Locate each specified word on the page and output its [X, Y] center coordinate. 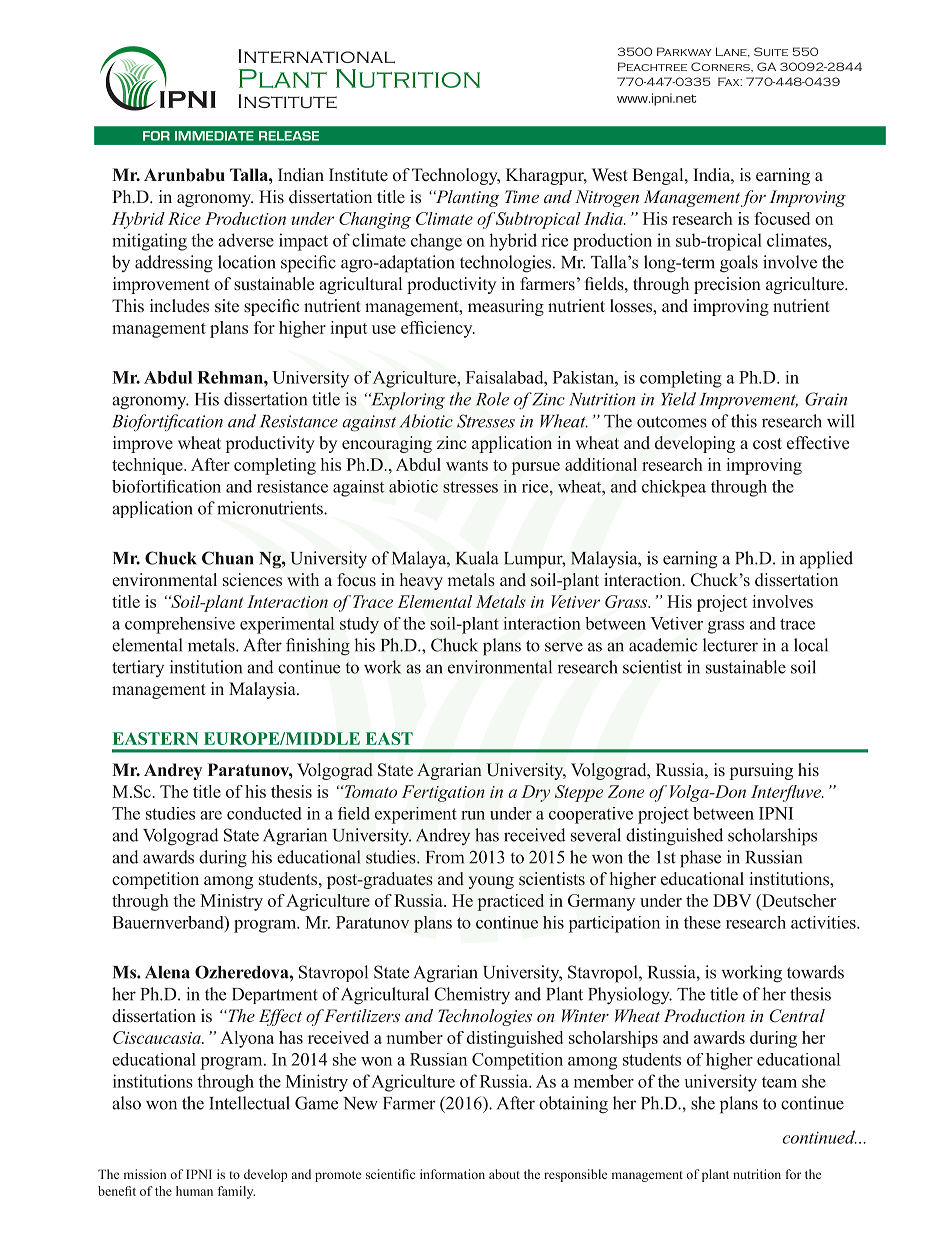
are [211, 815]
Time [522, 196]
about [504, 1174]
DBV [732, 900]
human [194, 1191]
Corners [721, 66]
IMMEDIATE [214, 136]
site [227, 306]
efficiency [438, 329]
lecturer [730, 645]
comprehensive [180, 625]
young [491, 882]
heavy [421, 581]
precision [727, 285]
